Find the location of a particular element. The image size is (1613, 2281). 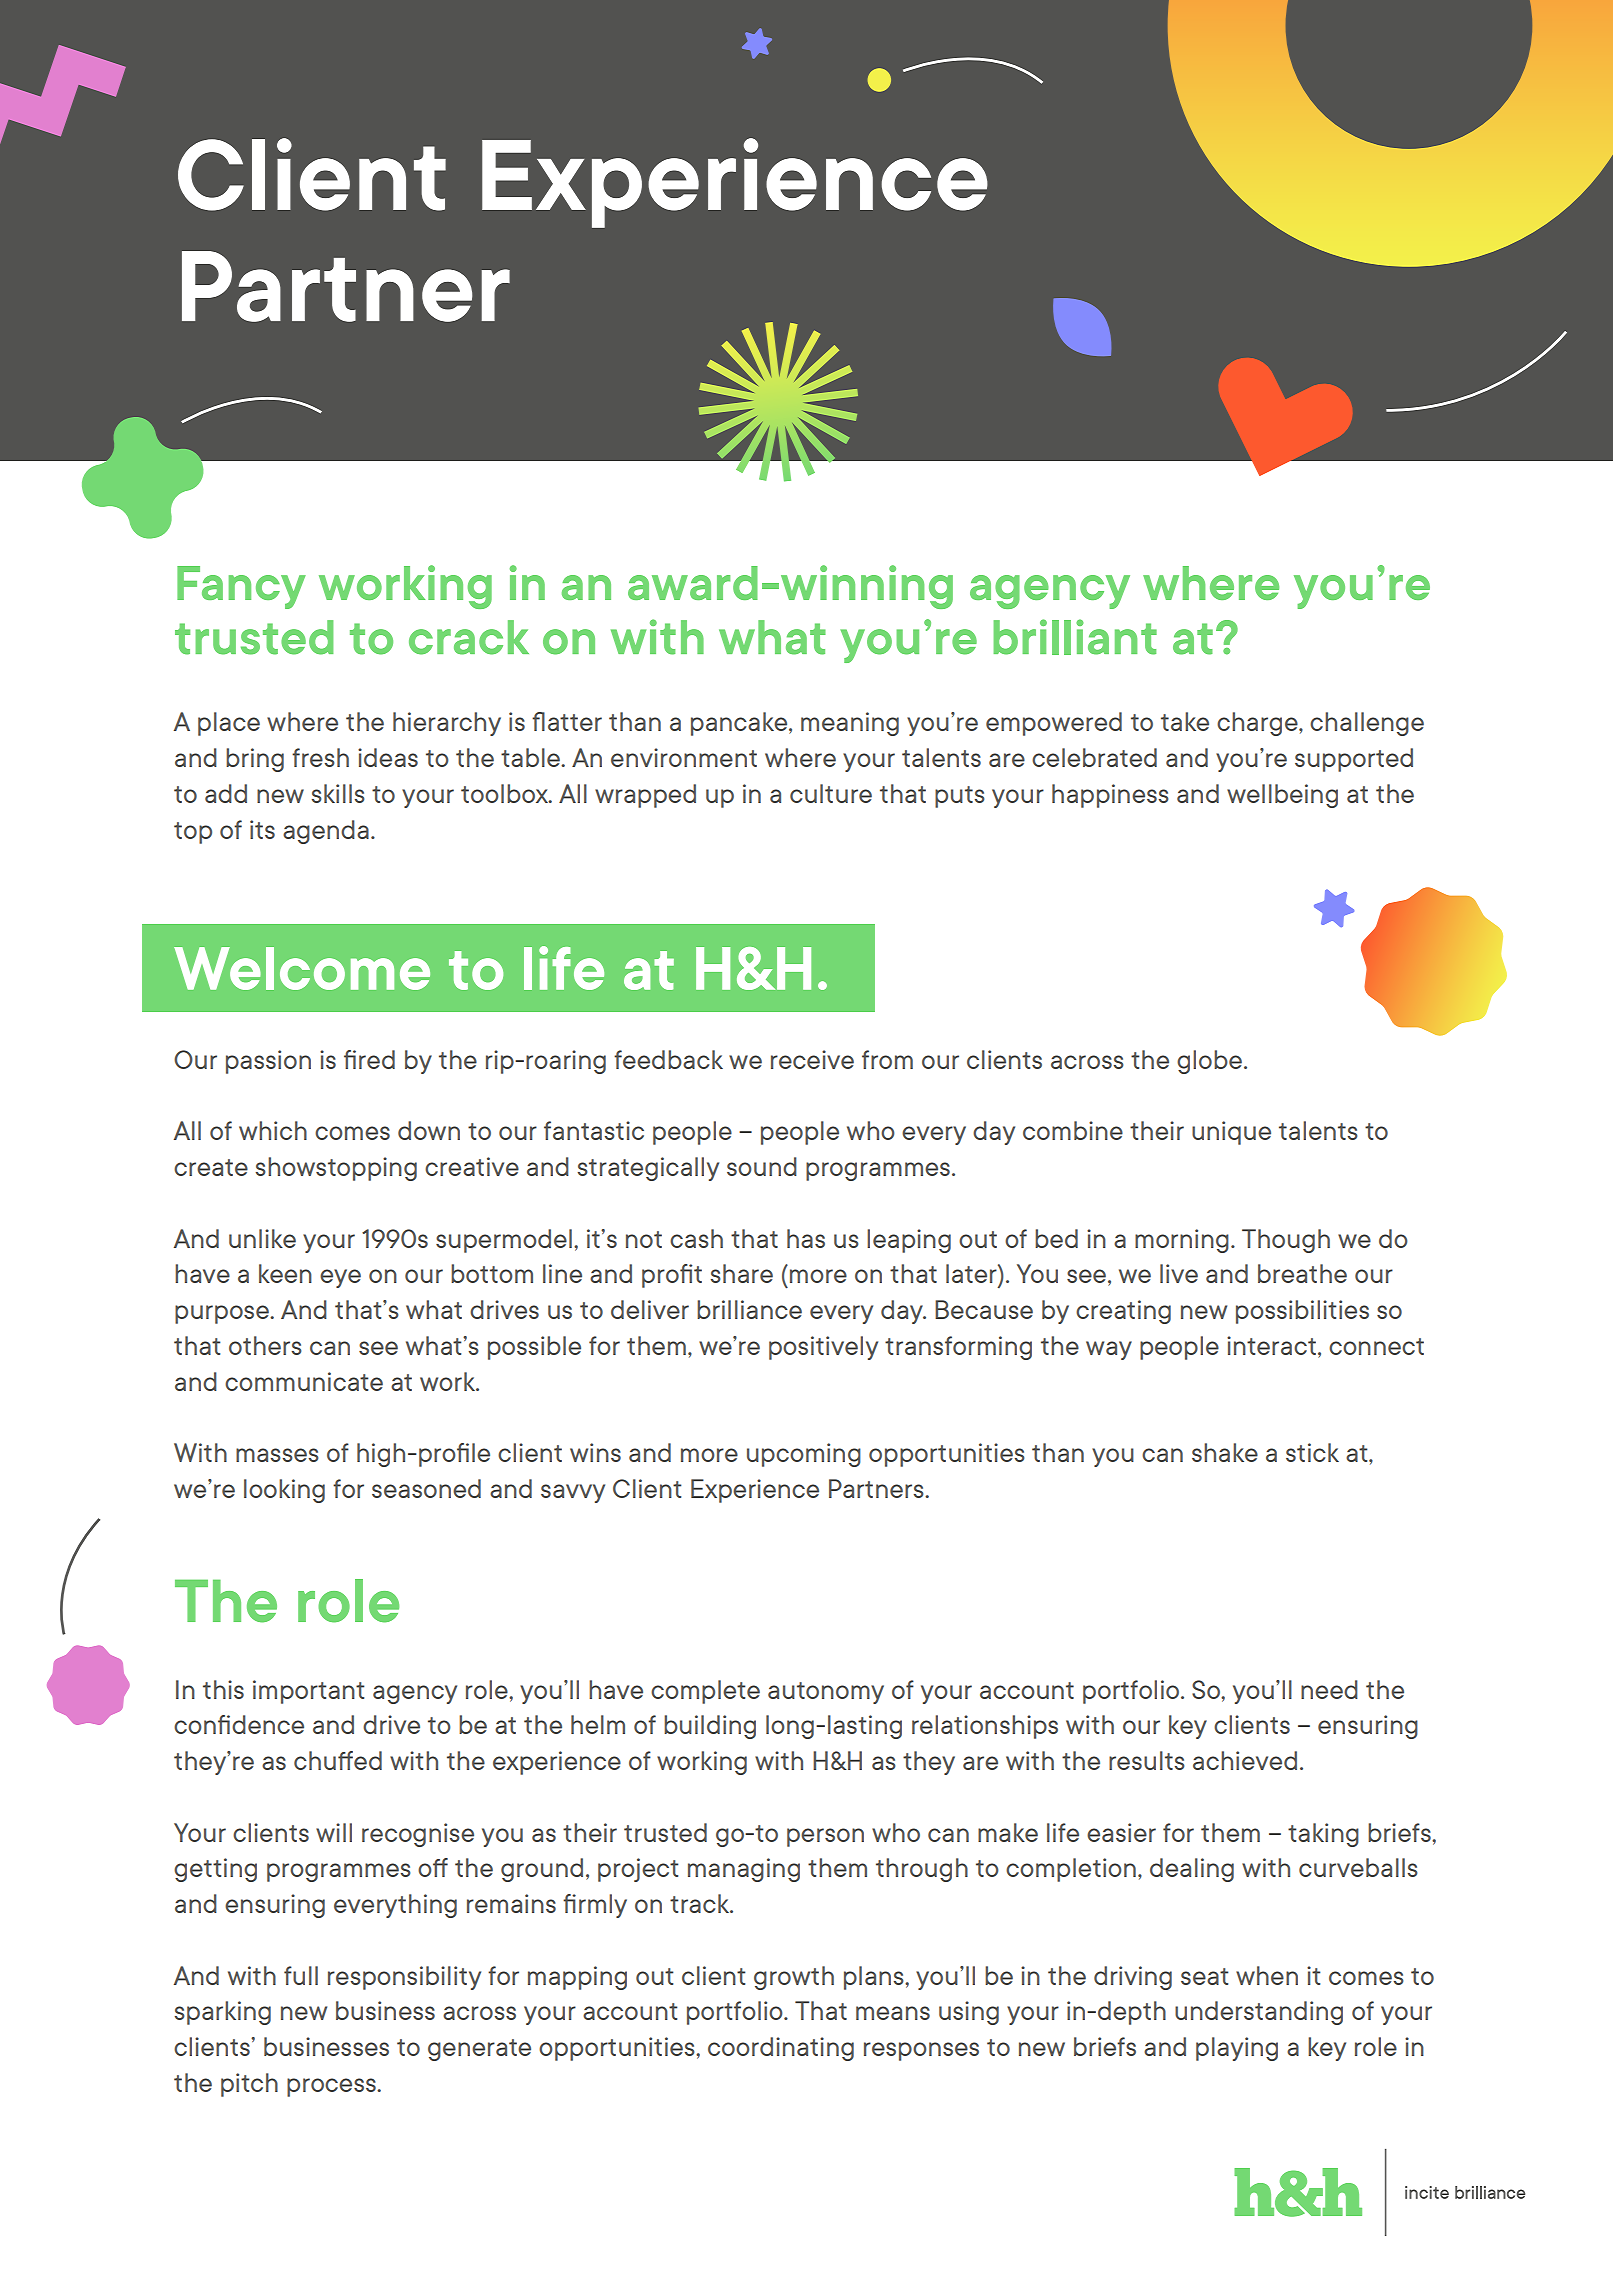

which is located at coordinates (273, 1130).
